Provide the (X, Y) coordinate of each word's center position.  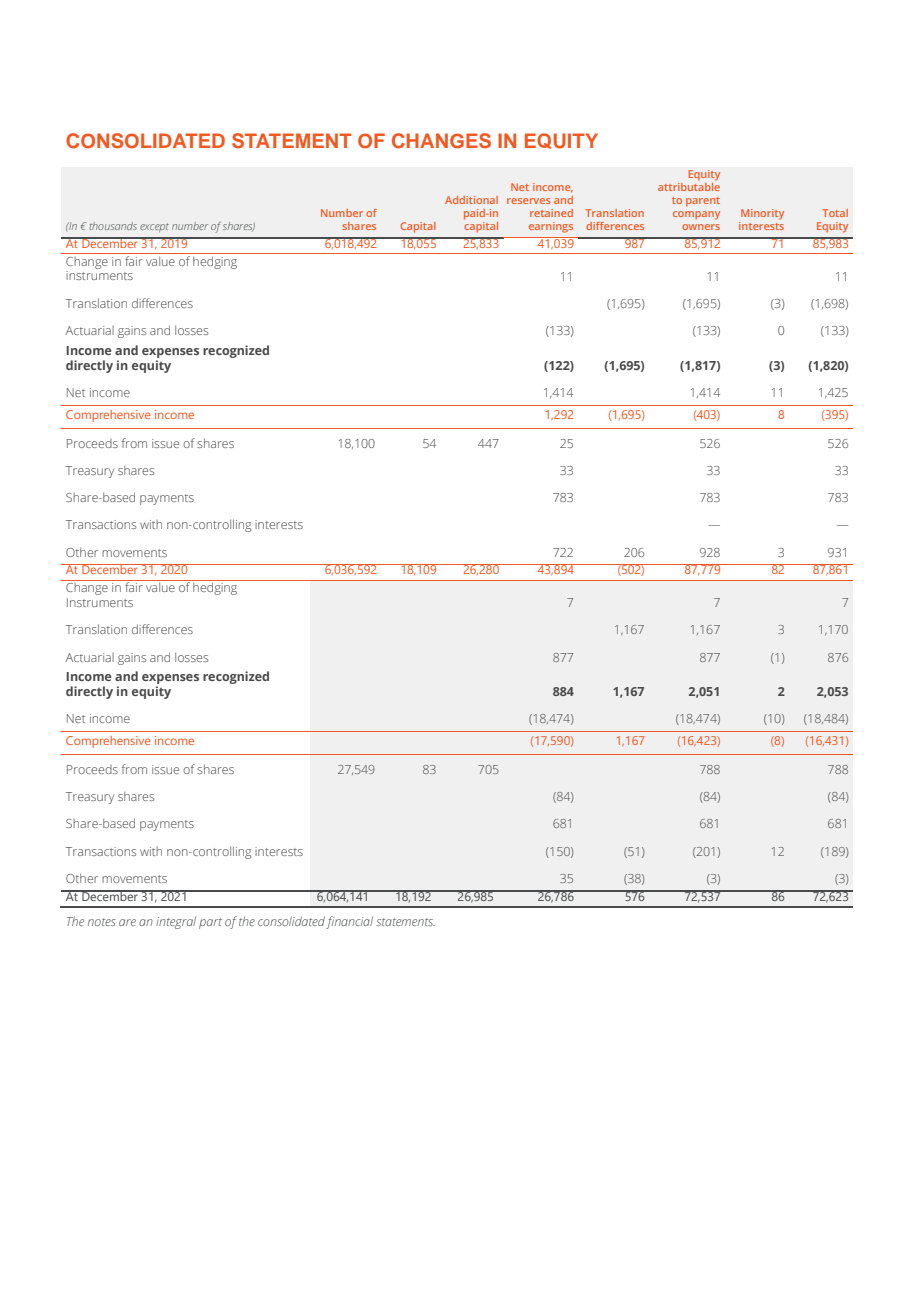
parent (703, 202)
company (696, 215)
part (210, 923)
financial (349, 922)
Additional (471, 200)
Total (835, 213)
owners (701, 227)
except (154, 227)
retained (551, 213)
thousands (113, 226)
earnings (551, 227)
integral (176, 922)
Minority (762, 214)
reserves (529, 201)
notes (102, 922)
